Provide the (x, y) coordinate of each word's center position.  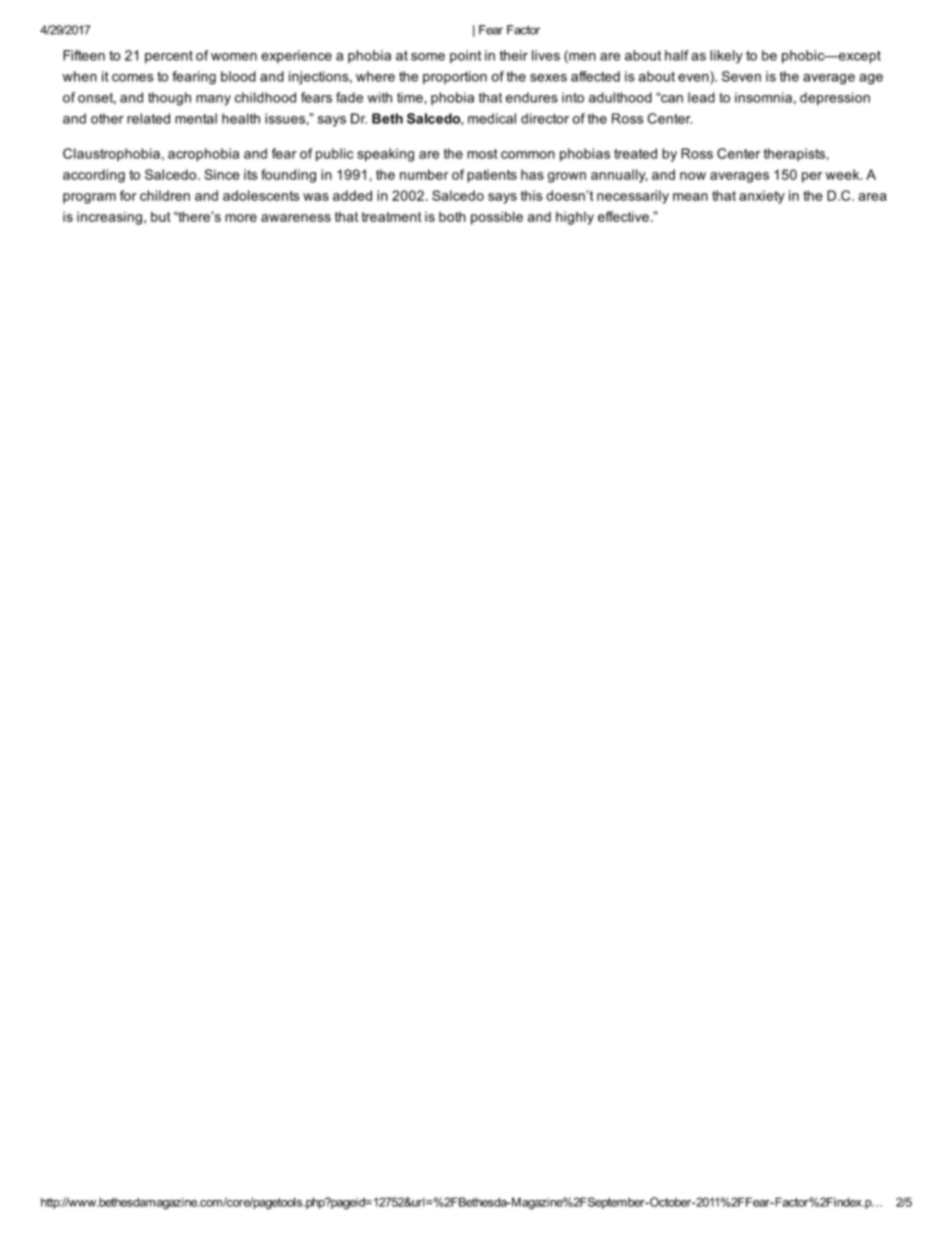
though (169, 99)
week (844, 174)
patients (492, 176)
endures (532, 97)
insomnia (763, 97)
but (161, 217)
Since (222, 174)
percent (169, 57)
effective (623, 216)
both (452, 217)
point (465, 56)
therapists (794, 154)
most (482, 154)
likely (726, 57)
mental (196, 118)
